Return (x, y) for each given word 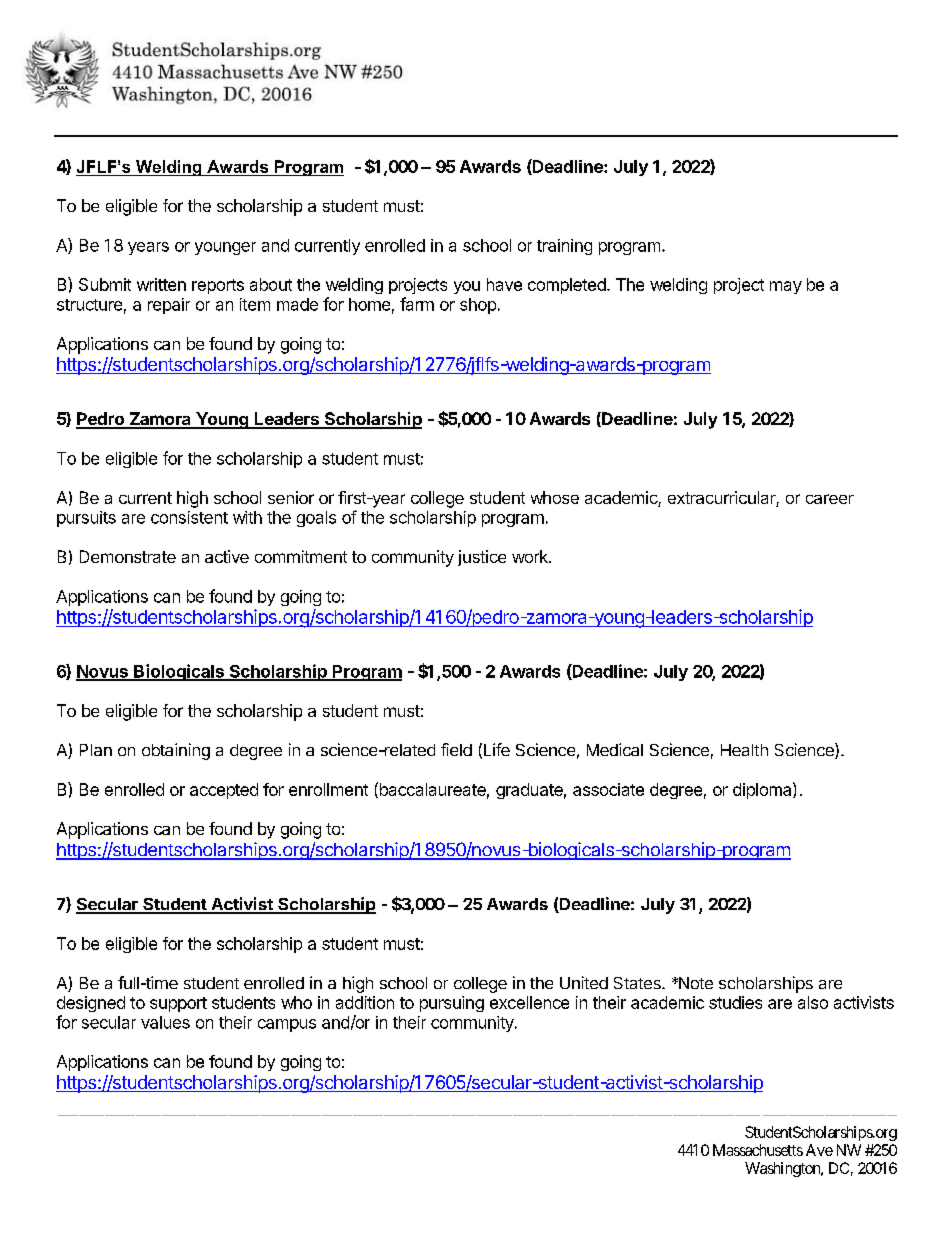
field (456, 749)
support (178, 1004)
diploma (763, 790)
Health (744, 750)
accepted (224, 791)
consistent (189, 517)
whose (555, 497)
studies (735, 1002)
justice (482, 558)
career (830, 499)
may (786, 287)
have (504, 284)
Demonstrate (128, 556)
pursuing (452, 1004)
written (161, 284)
